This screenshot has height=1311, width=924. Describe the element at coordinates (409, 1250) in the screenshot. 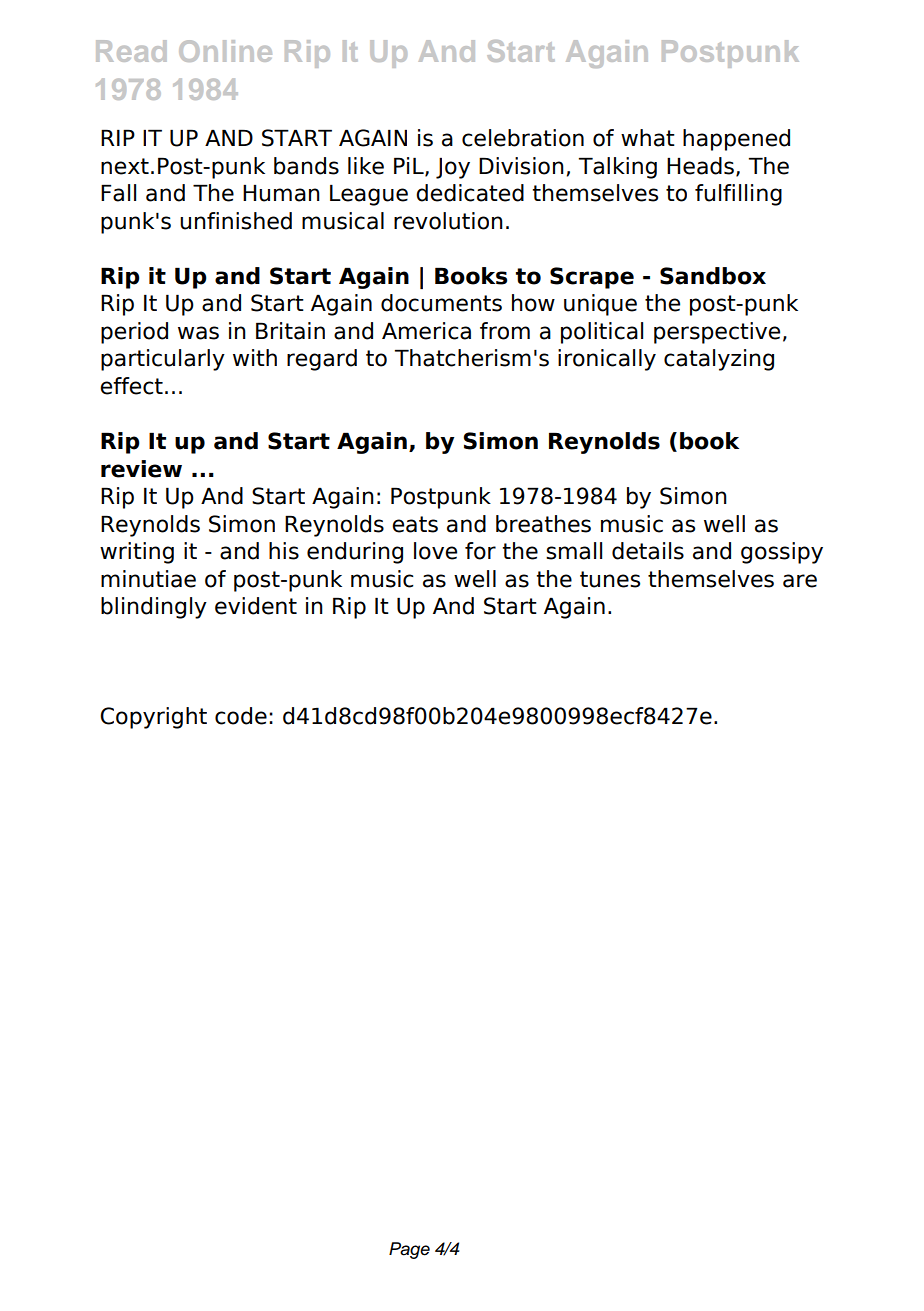

I see `Page` at that location.
